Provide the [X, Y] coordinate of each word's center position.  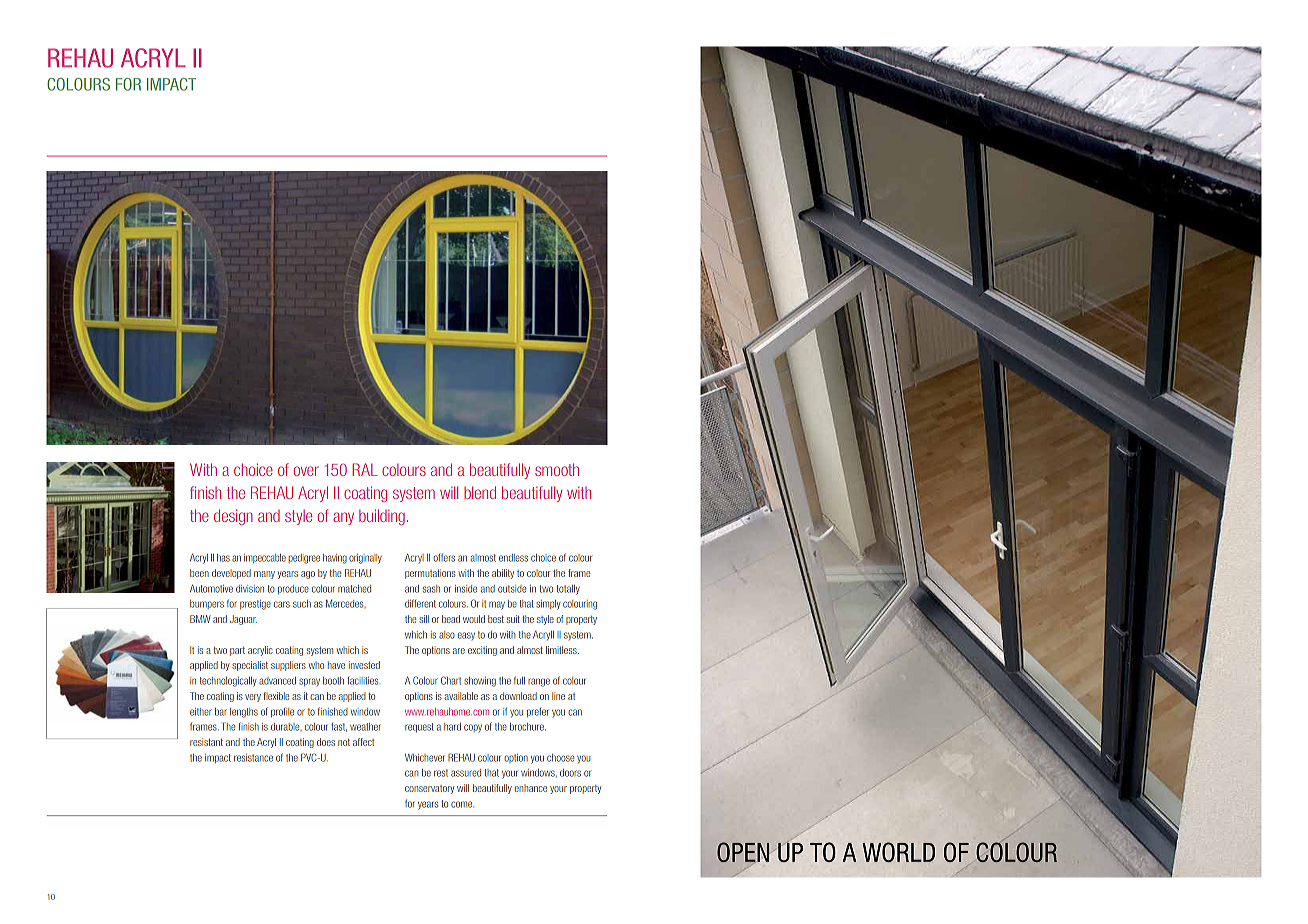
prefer [538, 712]
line [558, 696]
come [462, 804]
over [306, 471]
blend [480, 492]
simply [548, 605]
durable [286, 727]
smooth [557, 469]
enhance [531, 788]
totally [568, 590]
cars [282, 604]
